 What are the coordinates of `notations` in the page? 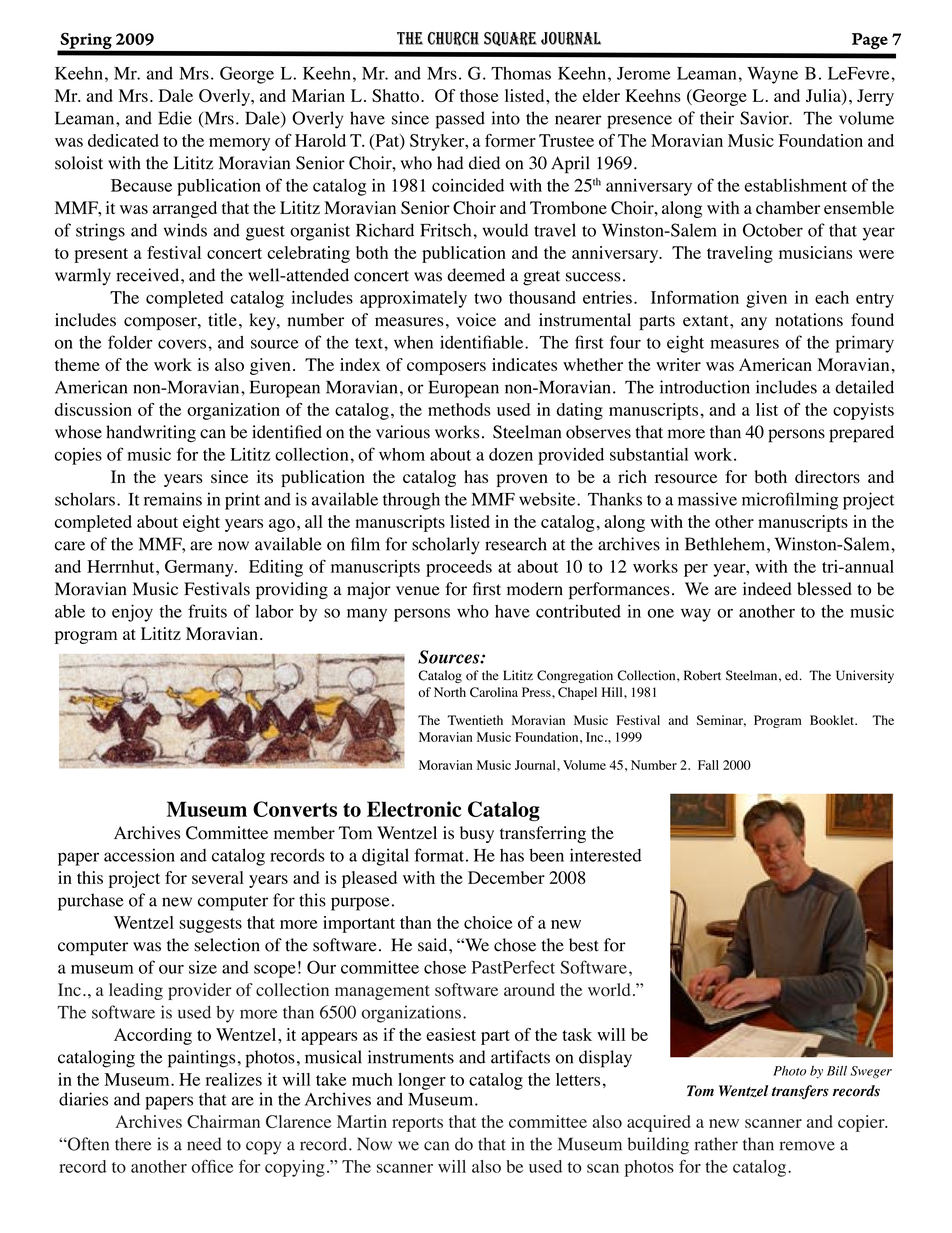 It's located at (809, 320).
